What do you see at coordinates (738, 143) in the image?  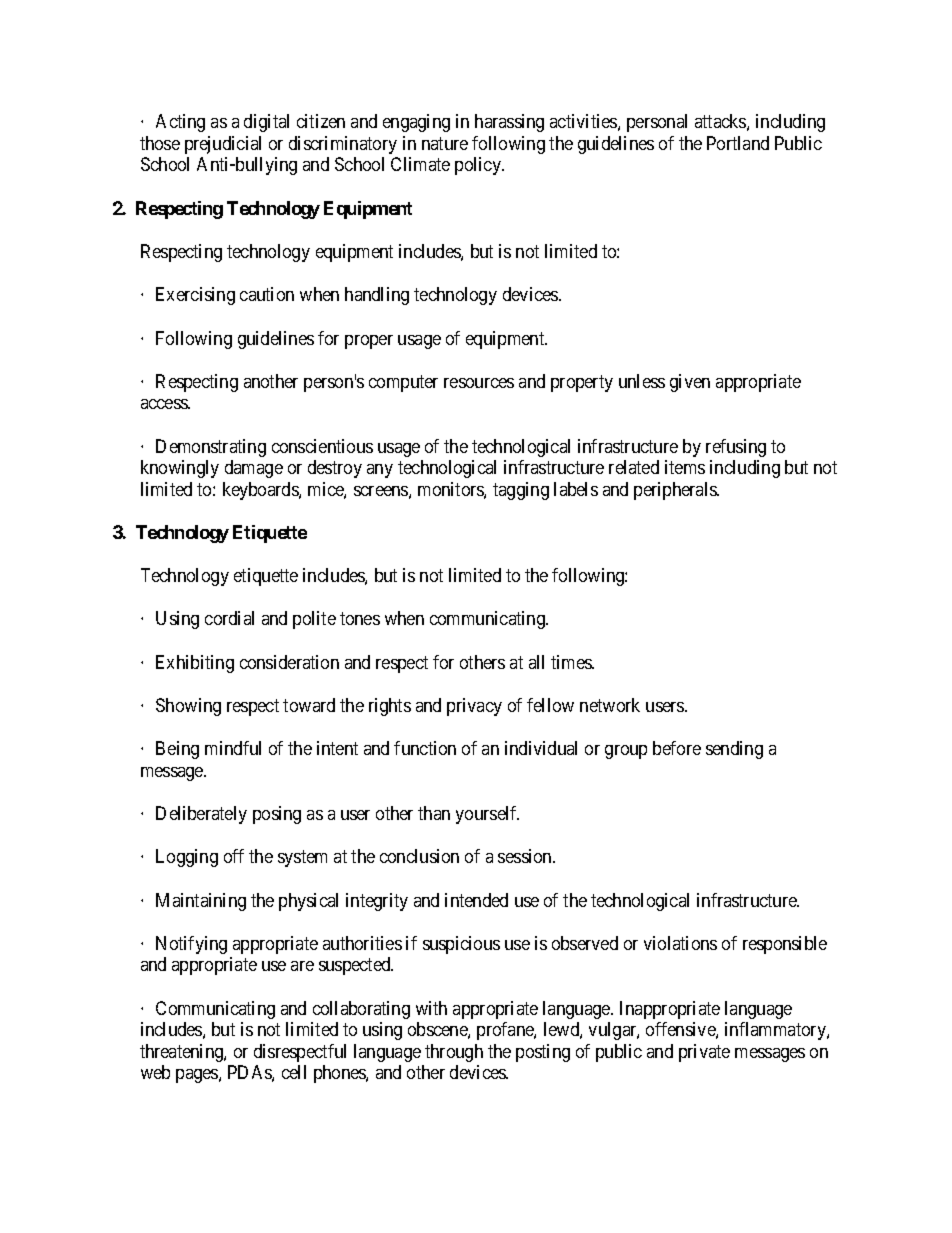 I see `Portland` at bounding box center [738, 143].
